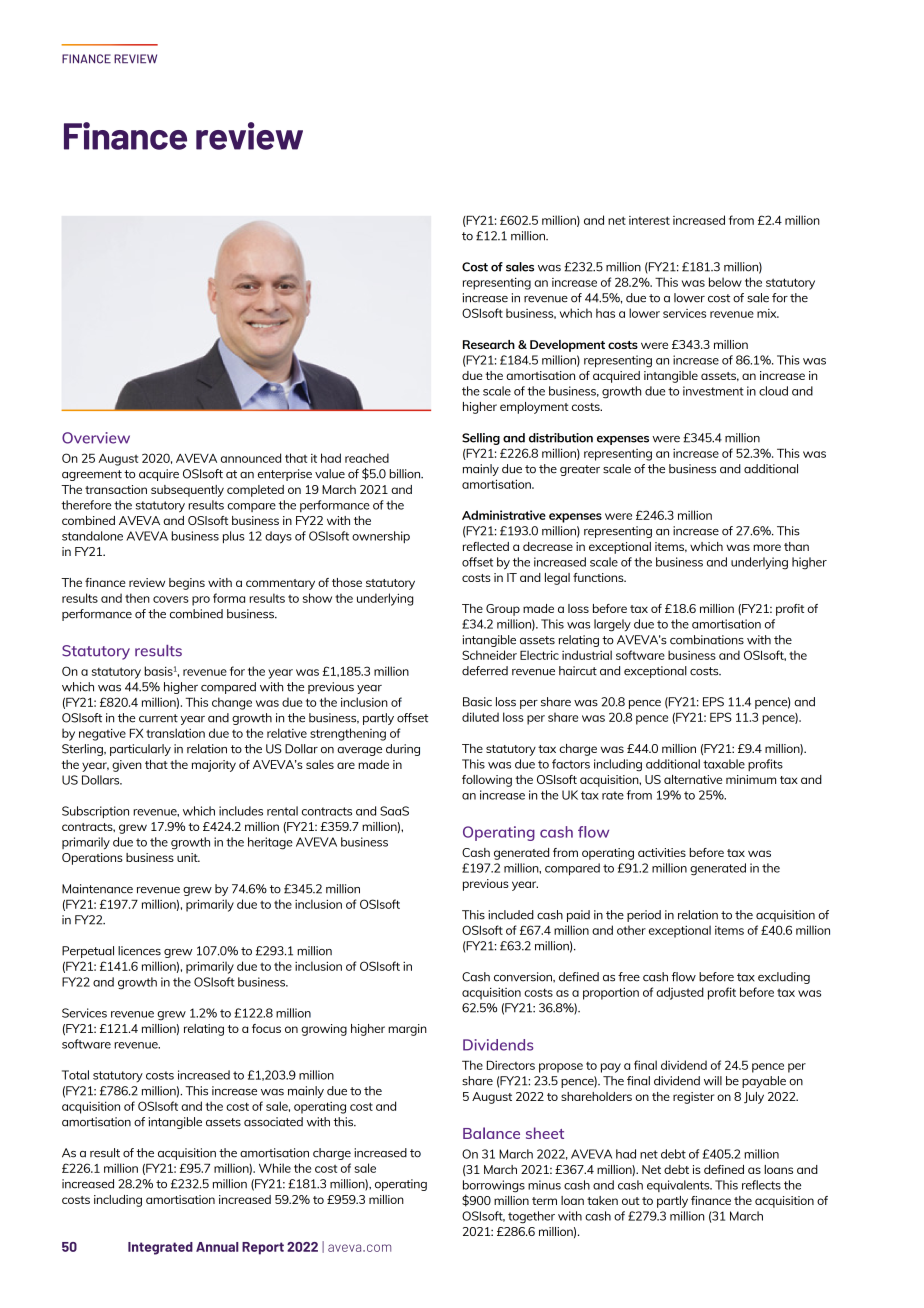 This screenshot has height=1308, width=924. What do you see at coordinates (175, 733) in the screenshot?
I see `translation` at bounding box center [175, 733].
